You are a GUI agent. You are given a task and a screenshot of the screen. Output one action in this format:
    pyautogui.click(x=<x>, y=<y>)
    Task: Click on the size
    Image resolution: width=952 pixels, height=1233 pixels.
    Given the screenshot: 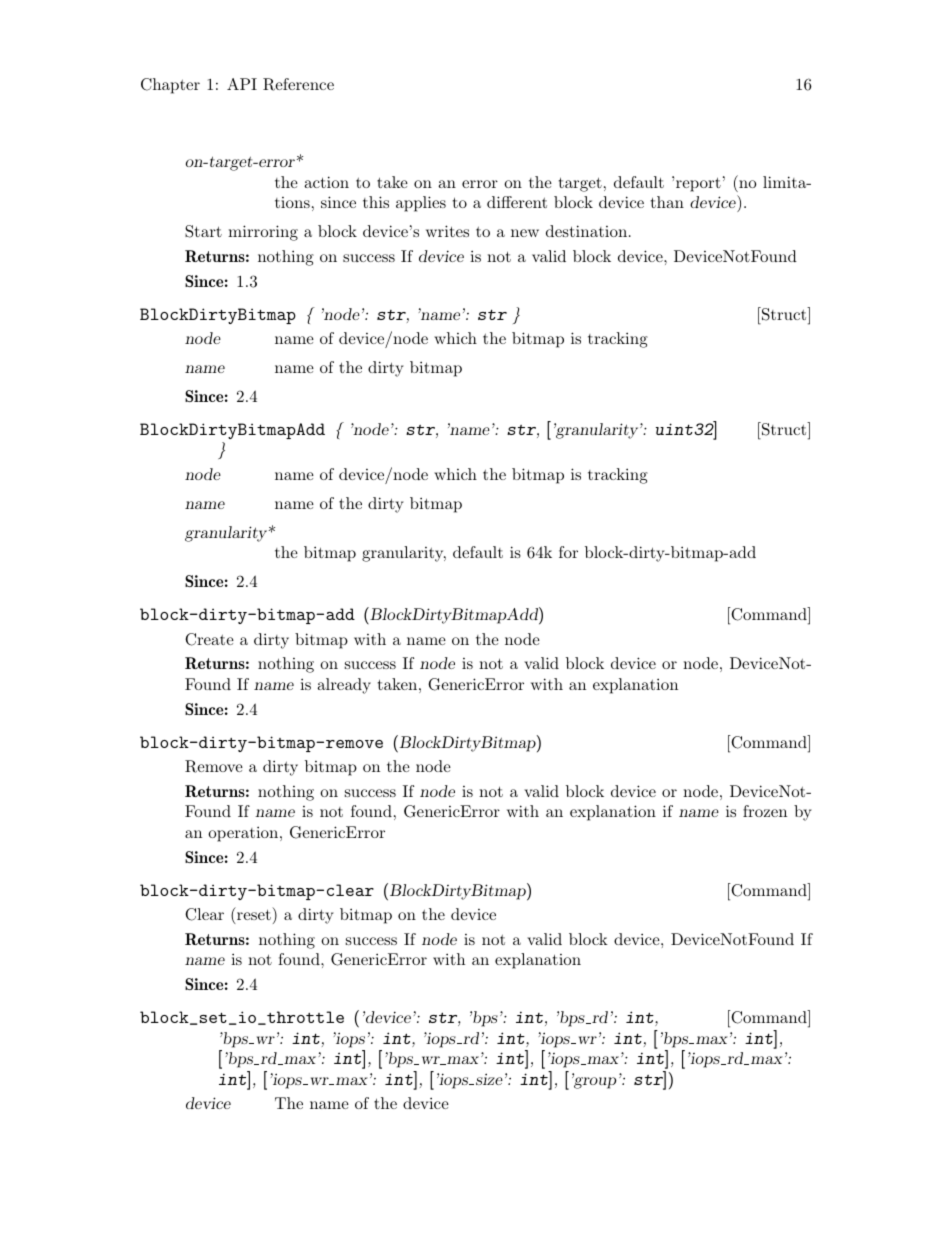 What is the action you would take?
    pyautogui.click(x=489, y=1079)
